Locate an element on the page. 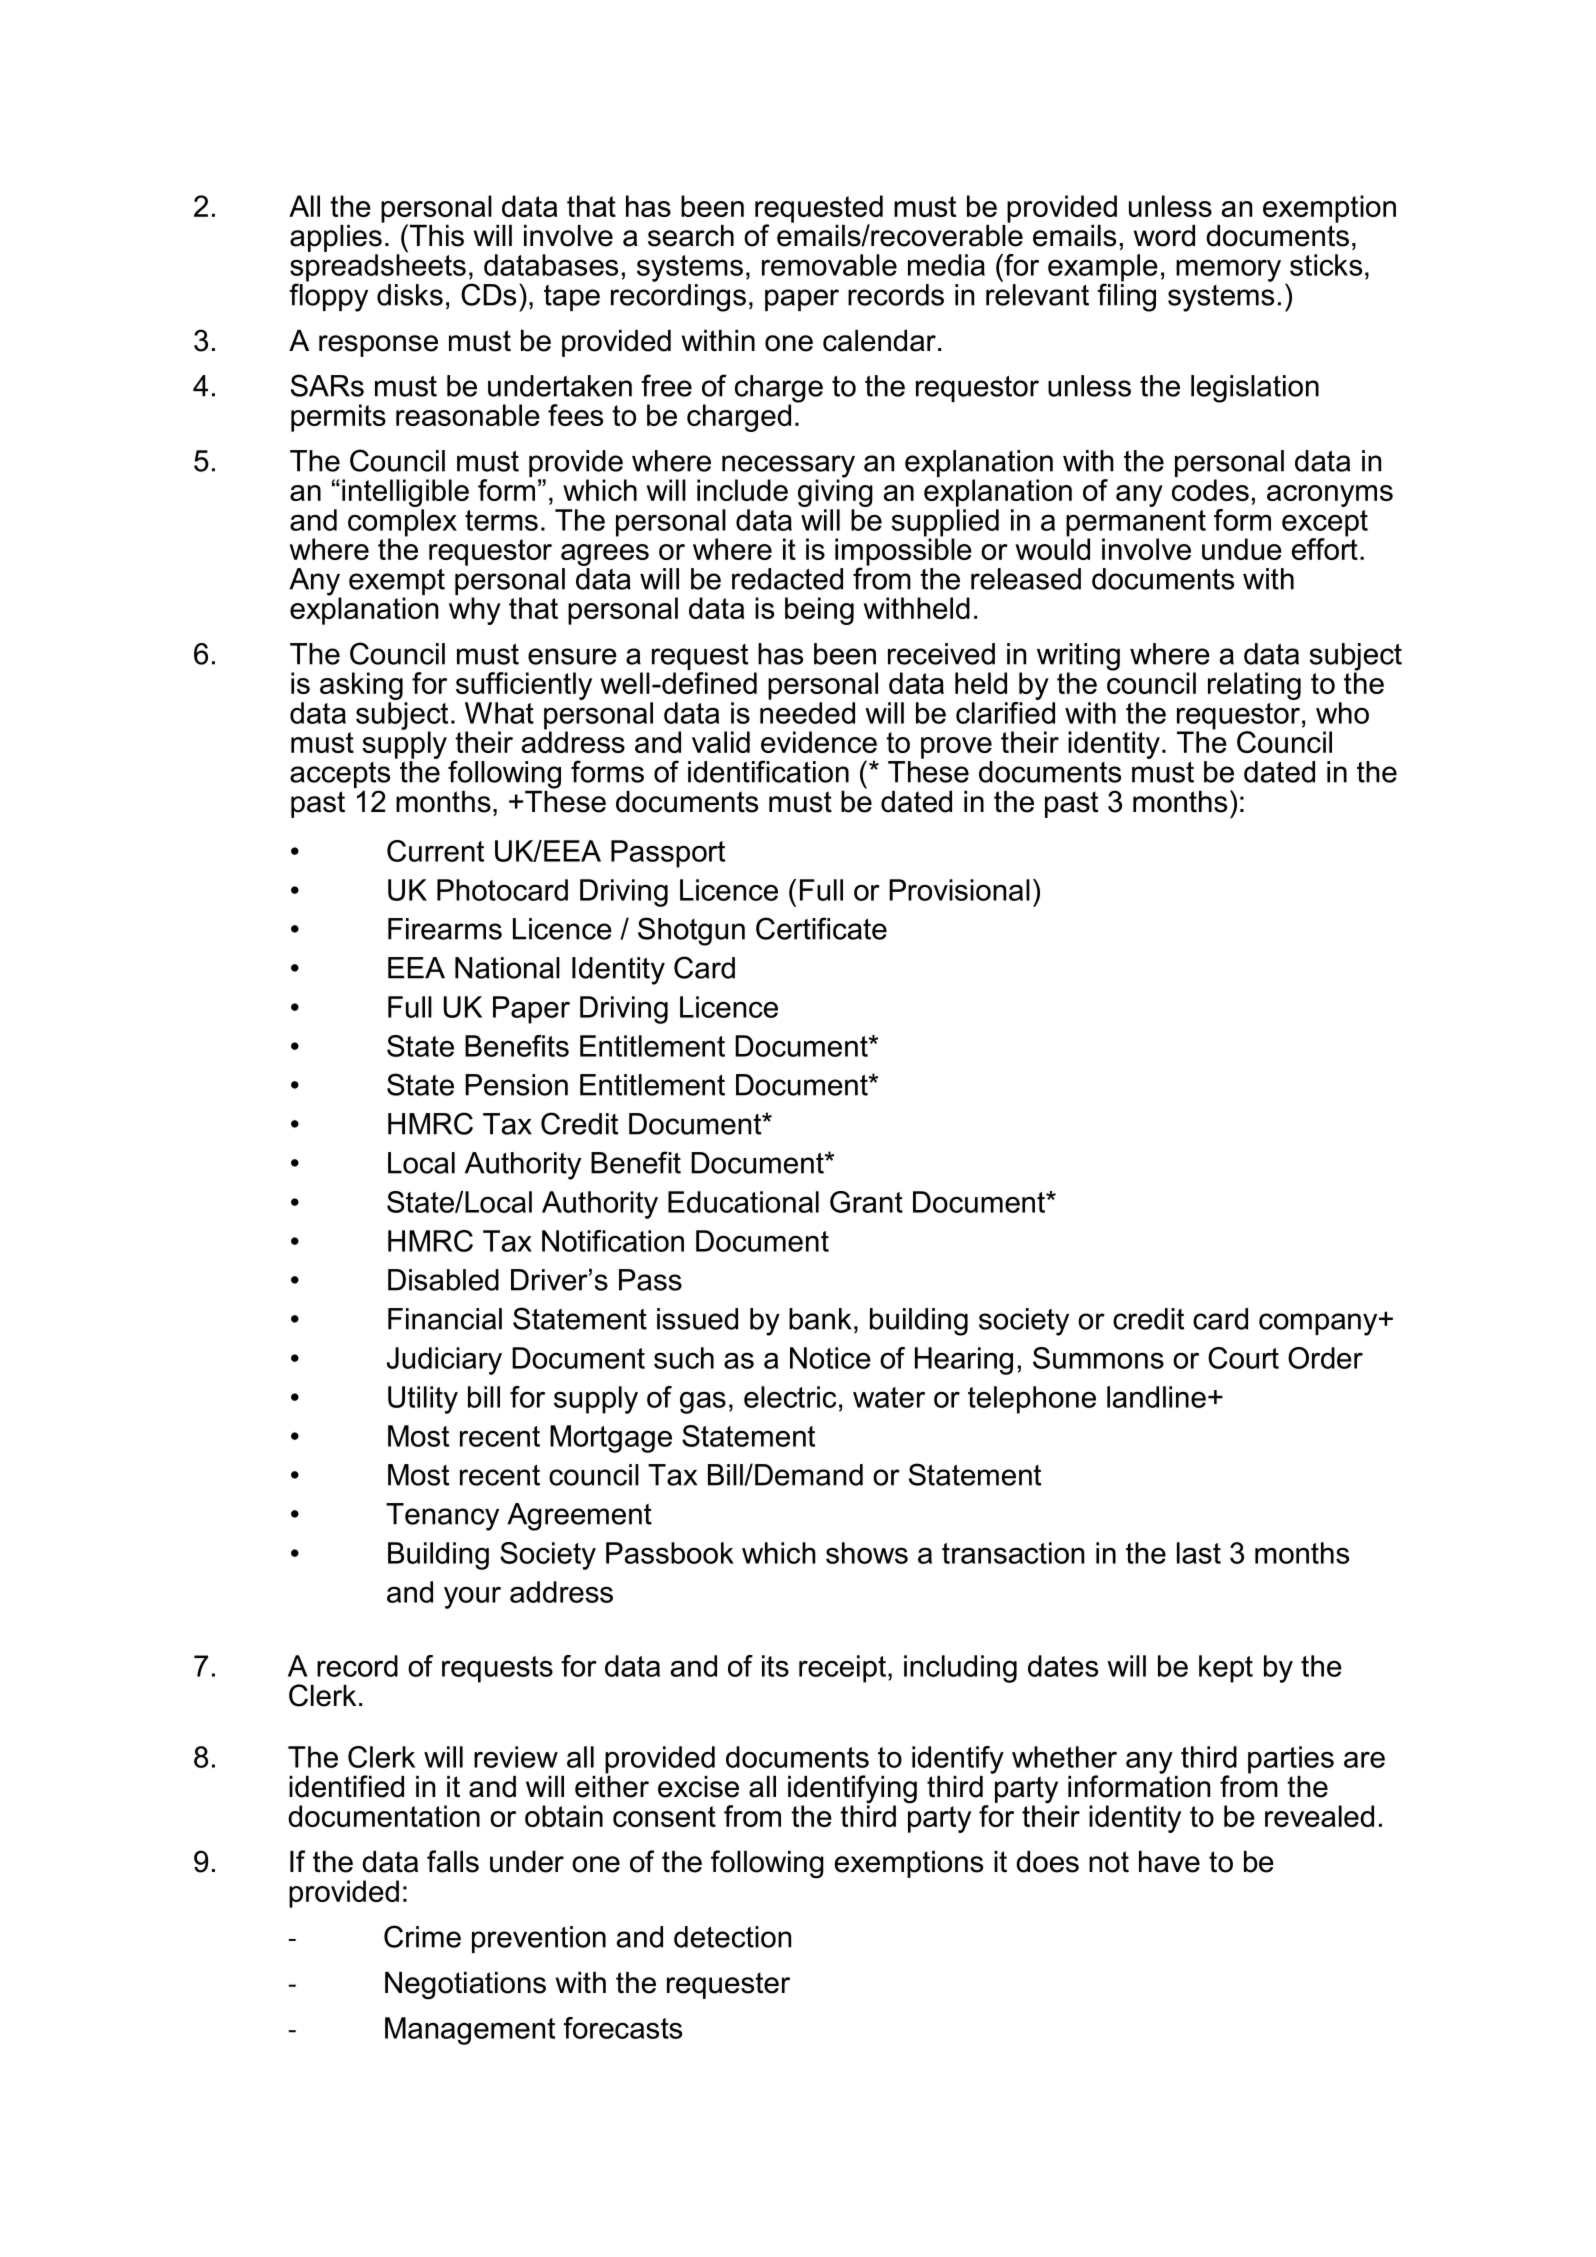  memory is located at coordinates (1228, 271).
